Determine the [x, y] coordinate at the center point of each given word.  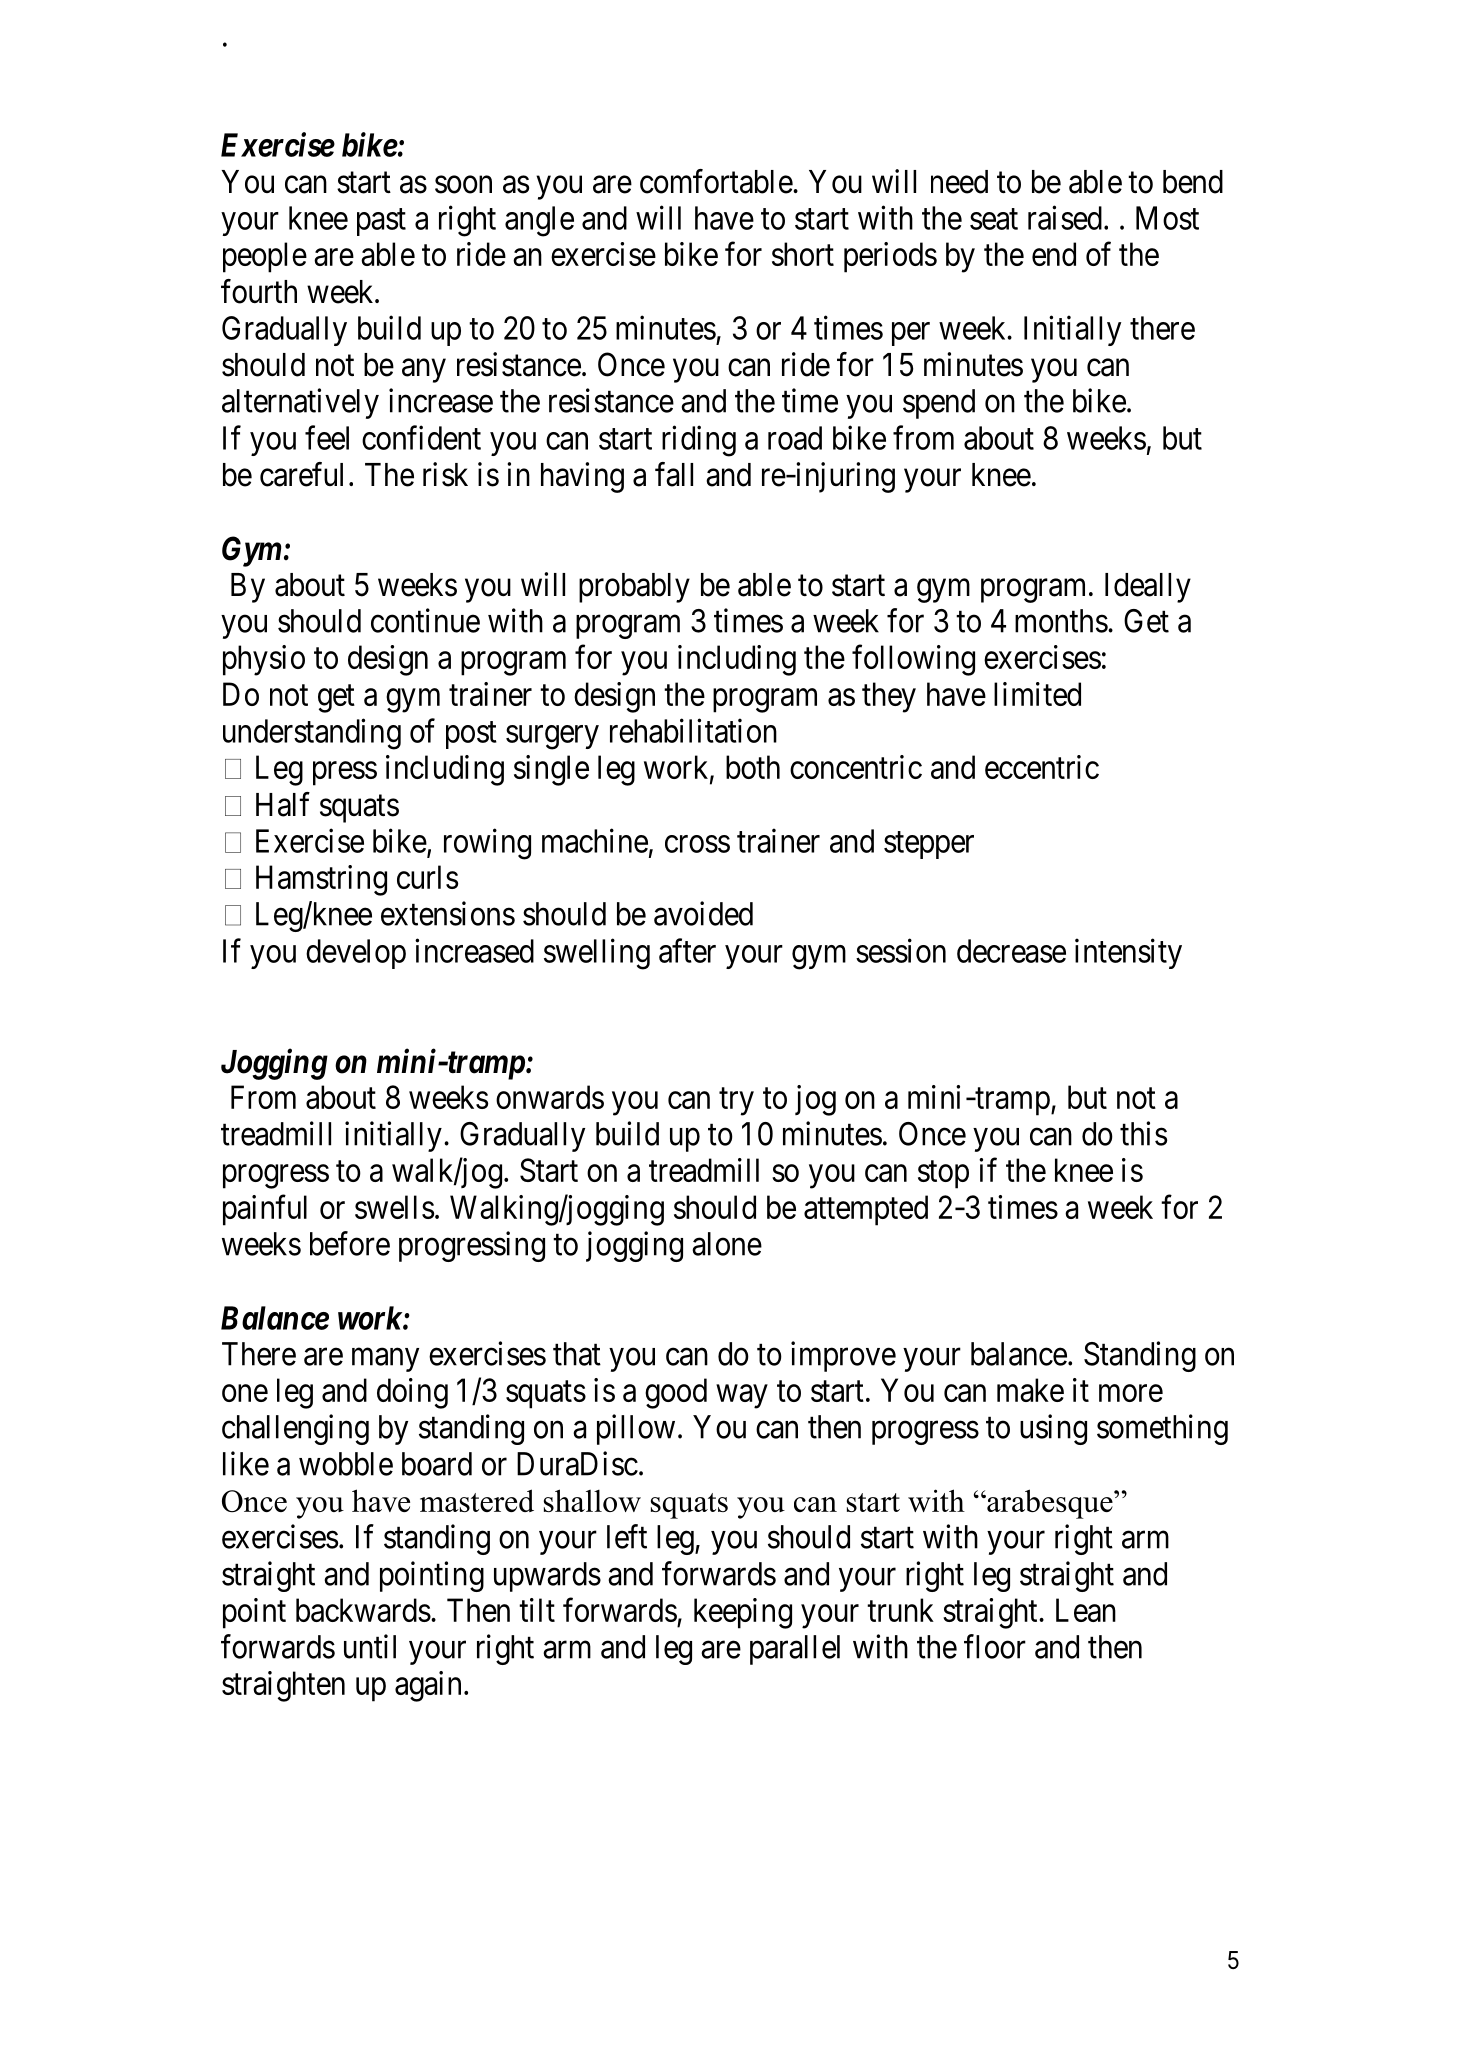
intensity [1128, 953]
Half [283, 804]
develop [356, 954]
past [381, 222]
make [1030, 1390]
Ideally [1148, 588]
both [753, 767]
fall [674, 474]
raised [1065, 217]
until [370, 1646]
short [803, 254]
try [736, 1102]
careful [301, 474]
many [385, 1360]
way [742, 1397]
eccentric [1042, 767]
